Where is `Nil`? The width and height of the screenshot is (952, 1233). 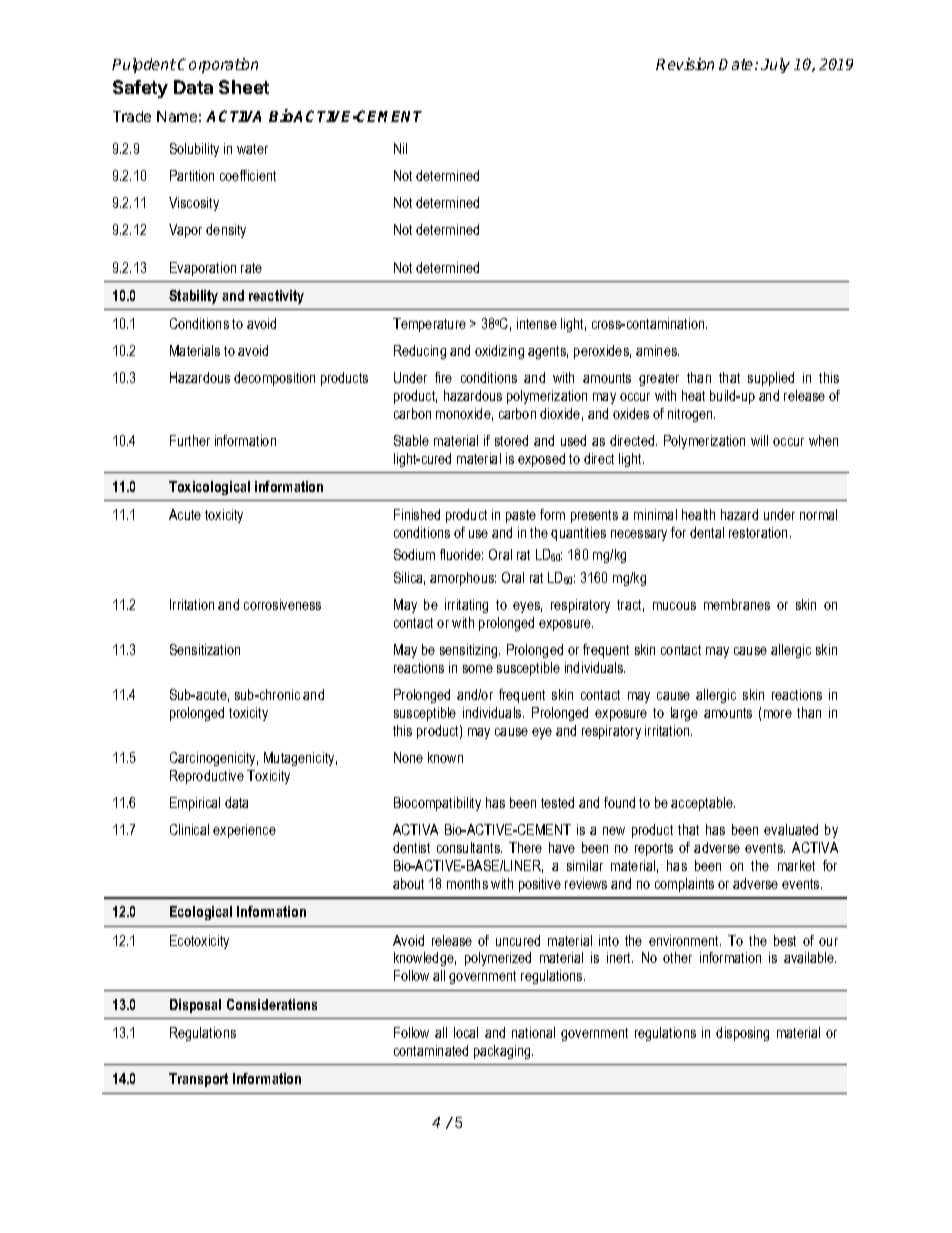
Nil is located at coordinates (400, 148).
